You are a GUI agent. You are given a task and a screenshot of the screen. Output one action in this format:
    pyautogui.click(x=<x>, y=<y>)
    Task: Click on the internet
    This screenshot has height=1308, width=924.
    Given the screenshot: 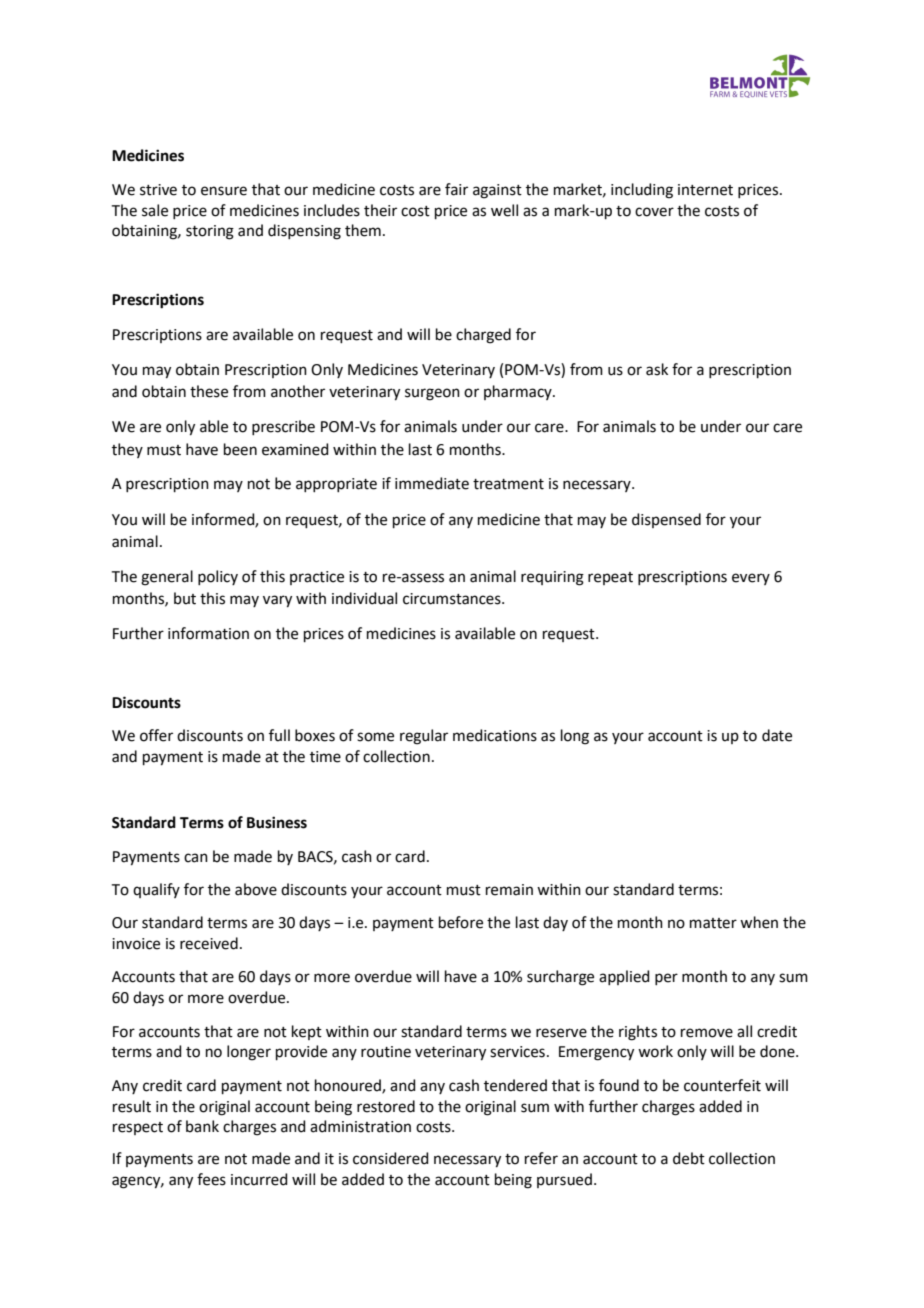 What is the action you would take?
    pyautogui.click(x=705, y=190)
